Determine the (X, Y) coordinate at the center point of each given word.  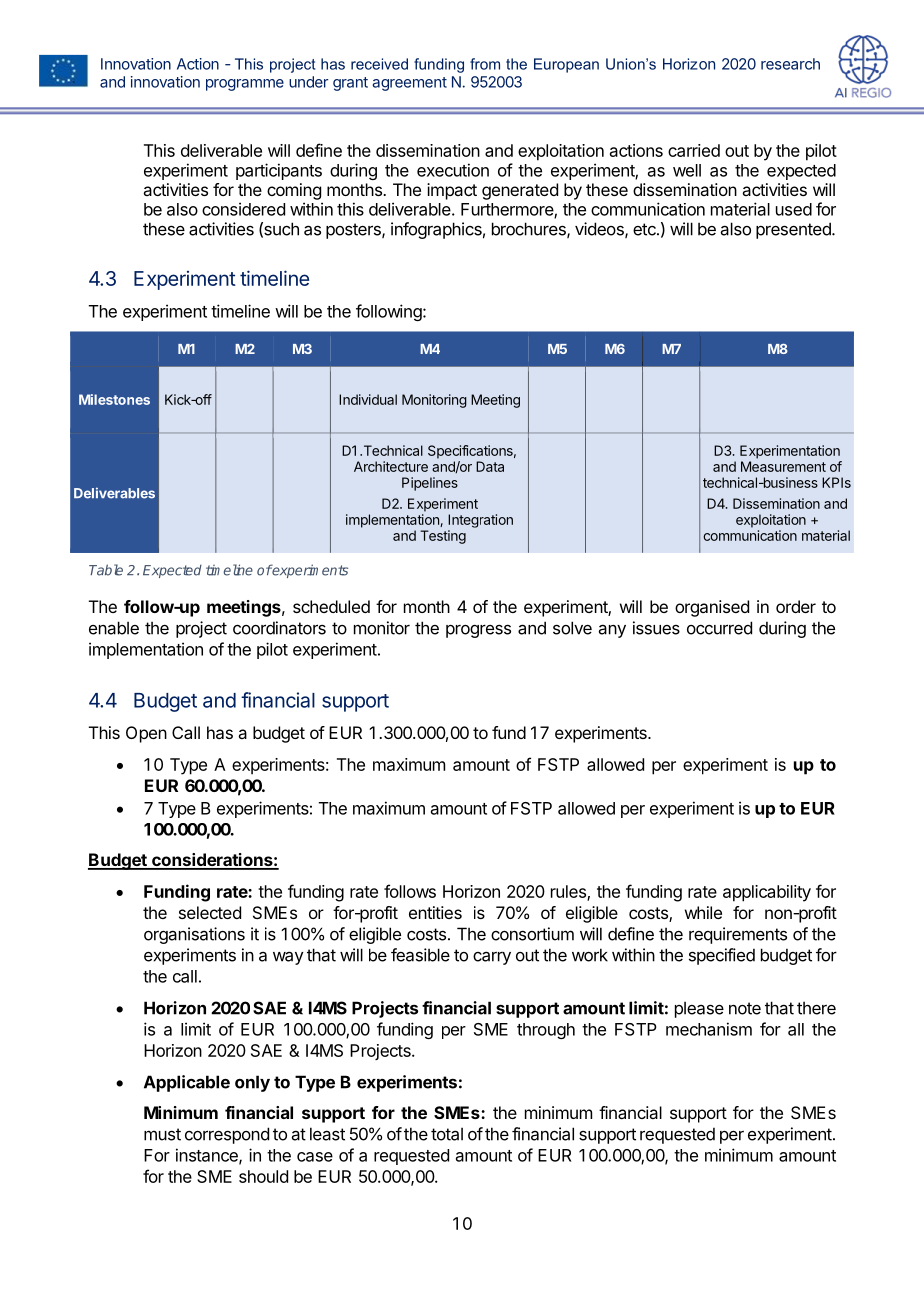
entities (435, 912)
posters (354, 231)
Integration (480, 521)
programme (245, 85)
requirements (738, 935)
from (485, 64)
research (790, 64)
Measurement (783, 466)
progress (478, 631)
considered (243, 209)
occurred (719, 628)
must (162, 1134)
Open (146, 734)
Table (106, 570)
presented (794, 230)
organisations (194, 935)
